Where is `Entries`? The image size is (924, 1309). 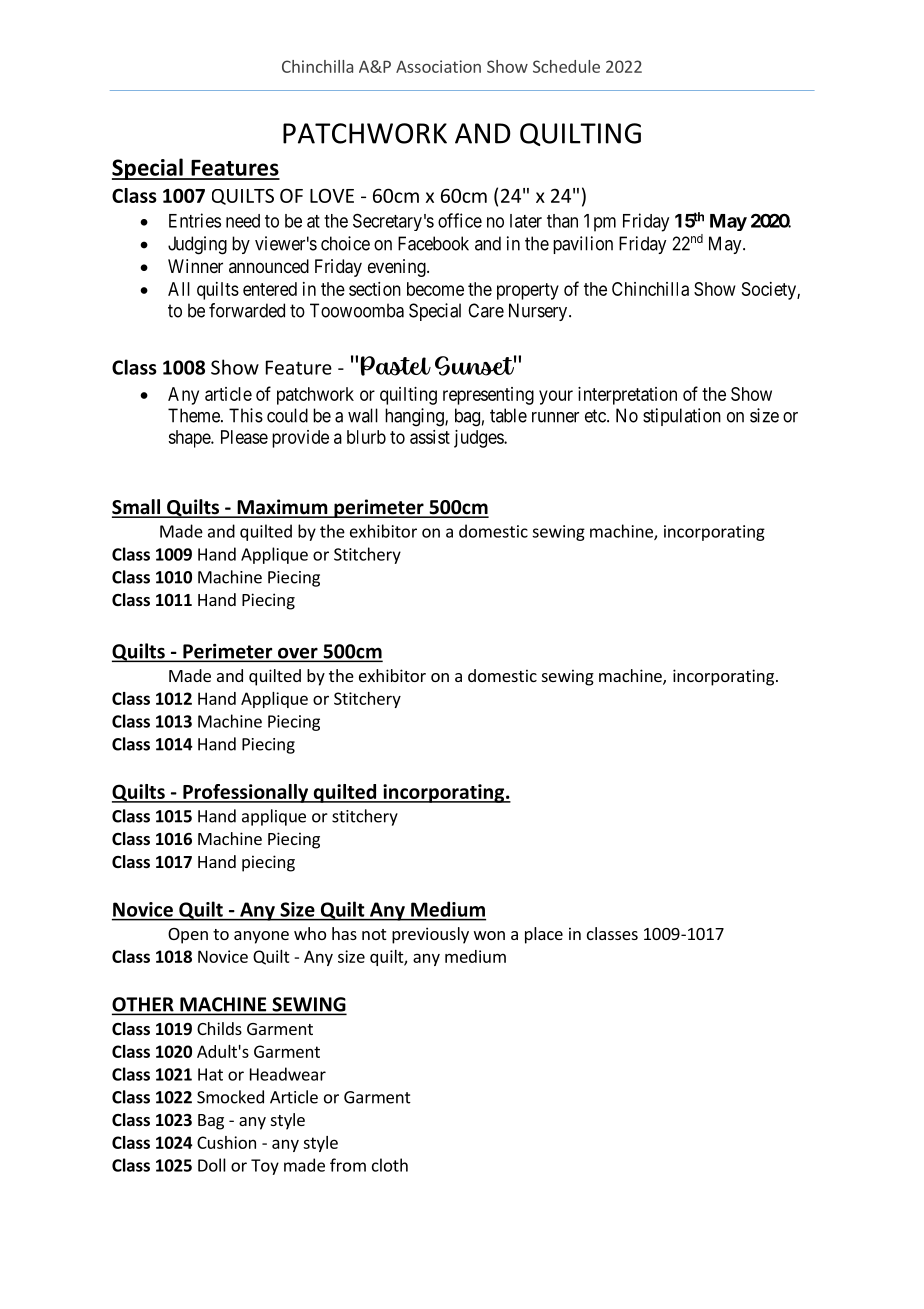 Entries is located at coordinates (195, 220).
